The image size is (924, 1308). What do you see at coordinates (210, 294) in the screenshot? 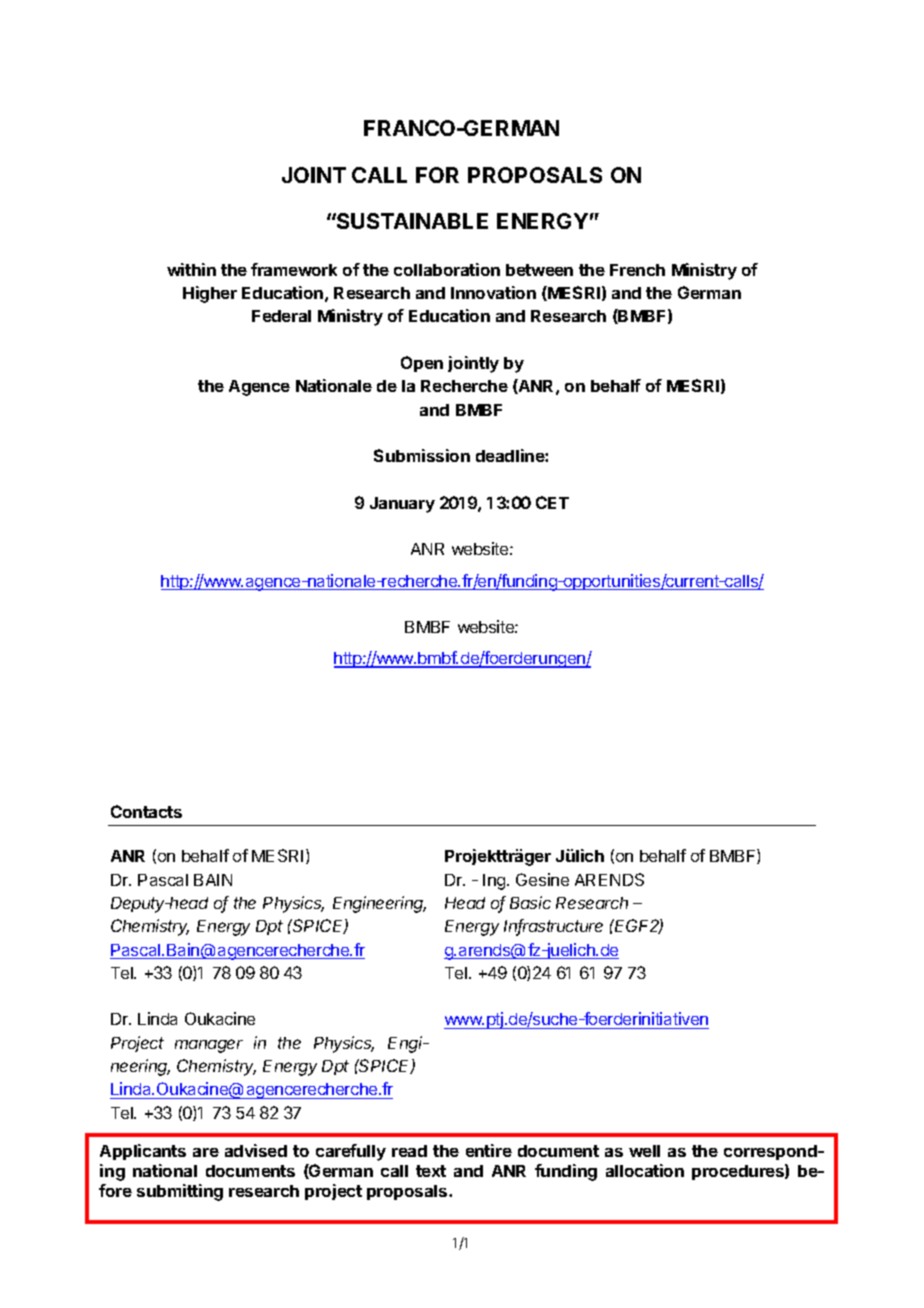
I see `Higher` at bounding box center [210, 294].
